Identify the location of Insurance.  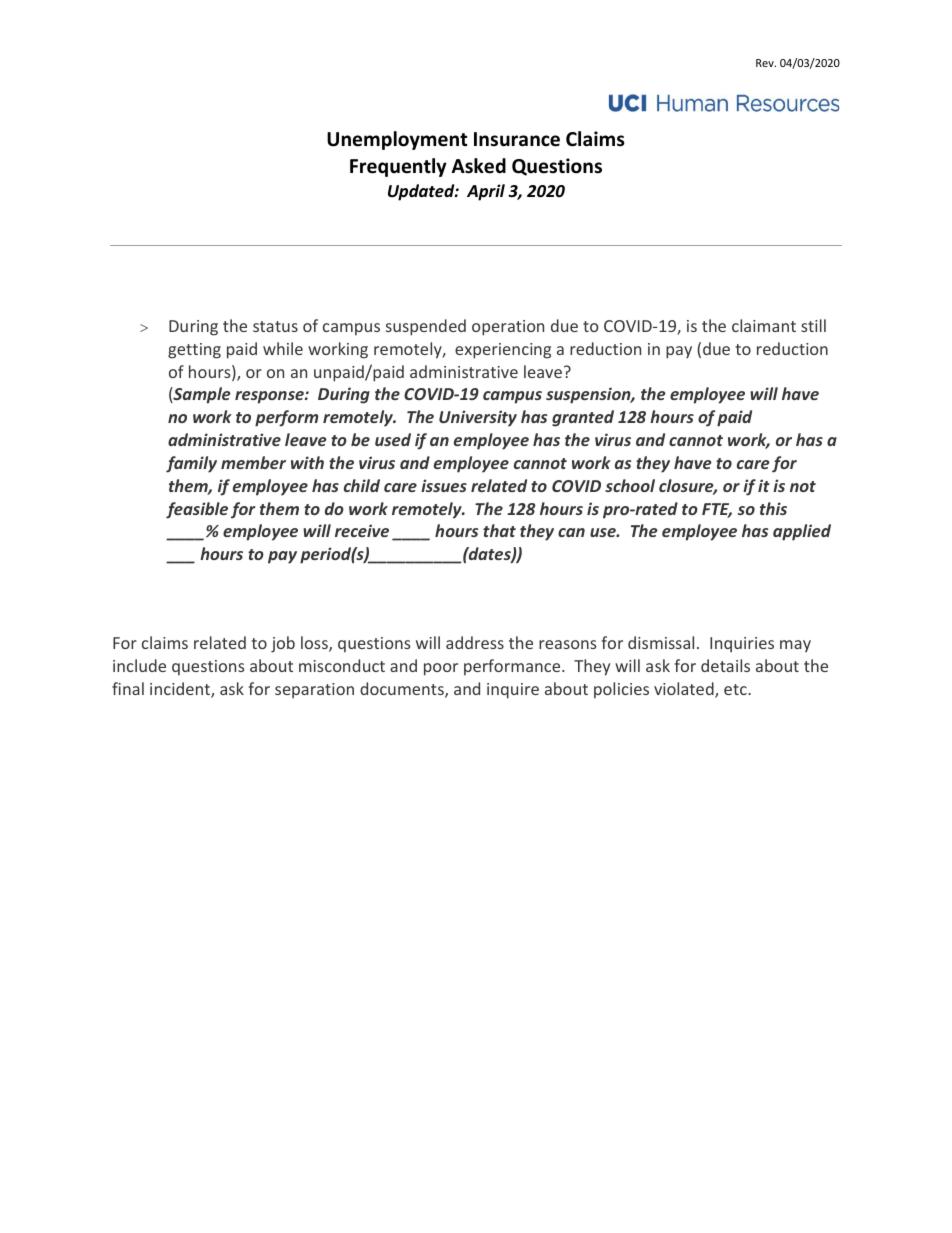
(517, 139).
